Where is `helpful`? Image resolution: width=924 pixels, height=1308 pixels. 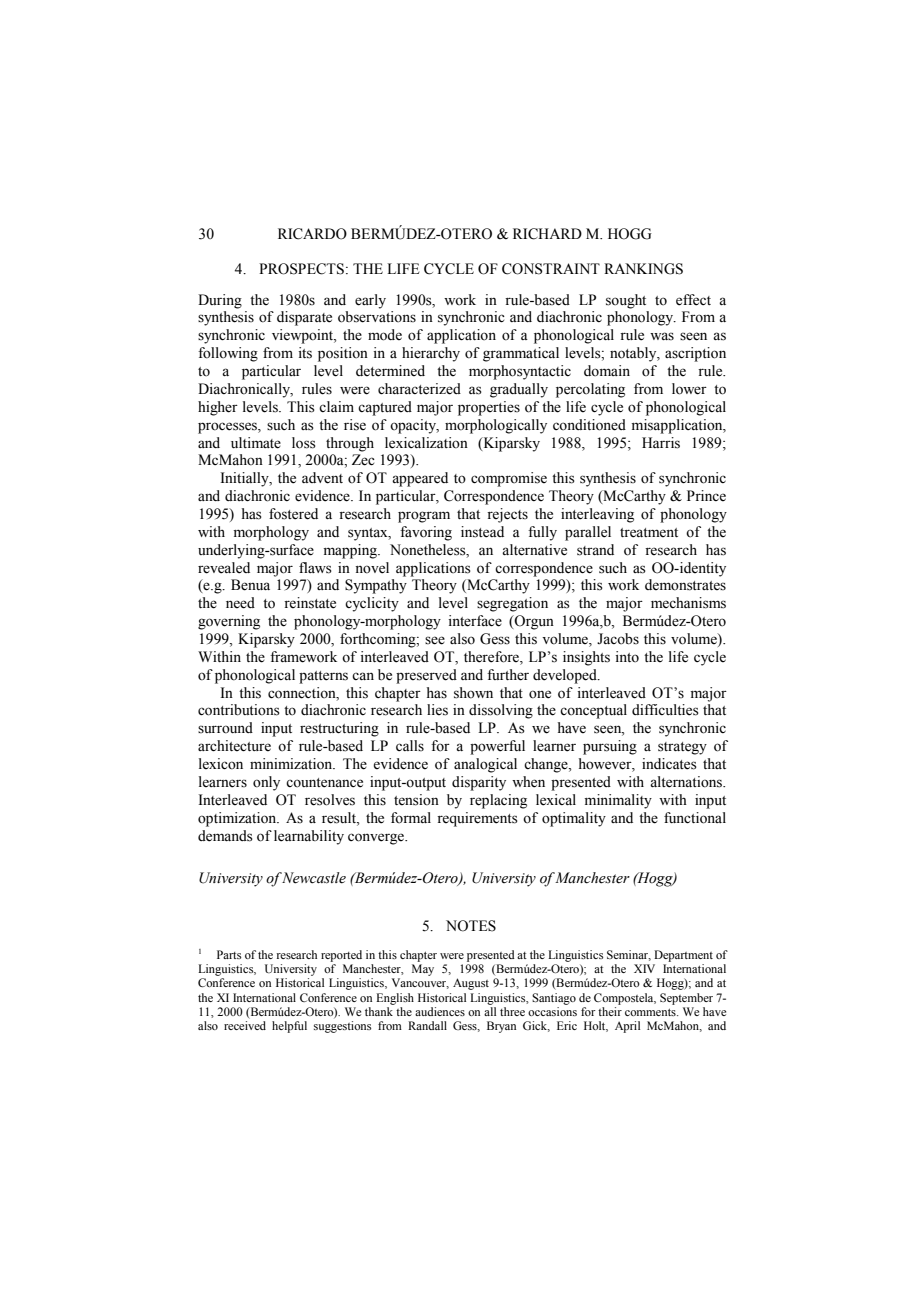
helpful is located at coordinates (289, 1027).
